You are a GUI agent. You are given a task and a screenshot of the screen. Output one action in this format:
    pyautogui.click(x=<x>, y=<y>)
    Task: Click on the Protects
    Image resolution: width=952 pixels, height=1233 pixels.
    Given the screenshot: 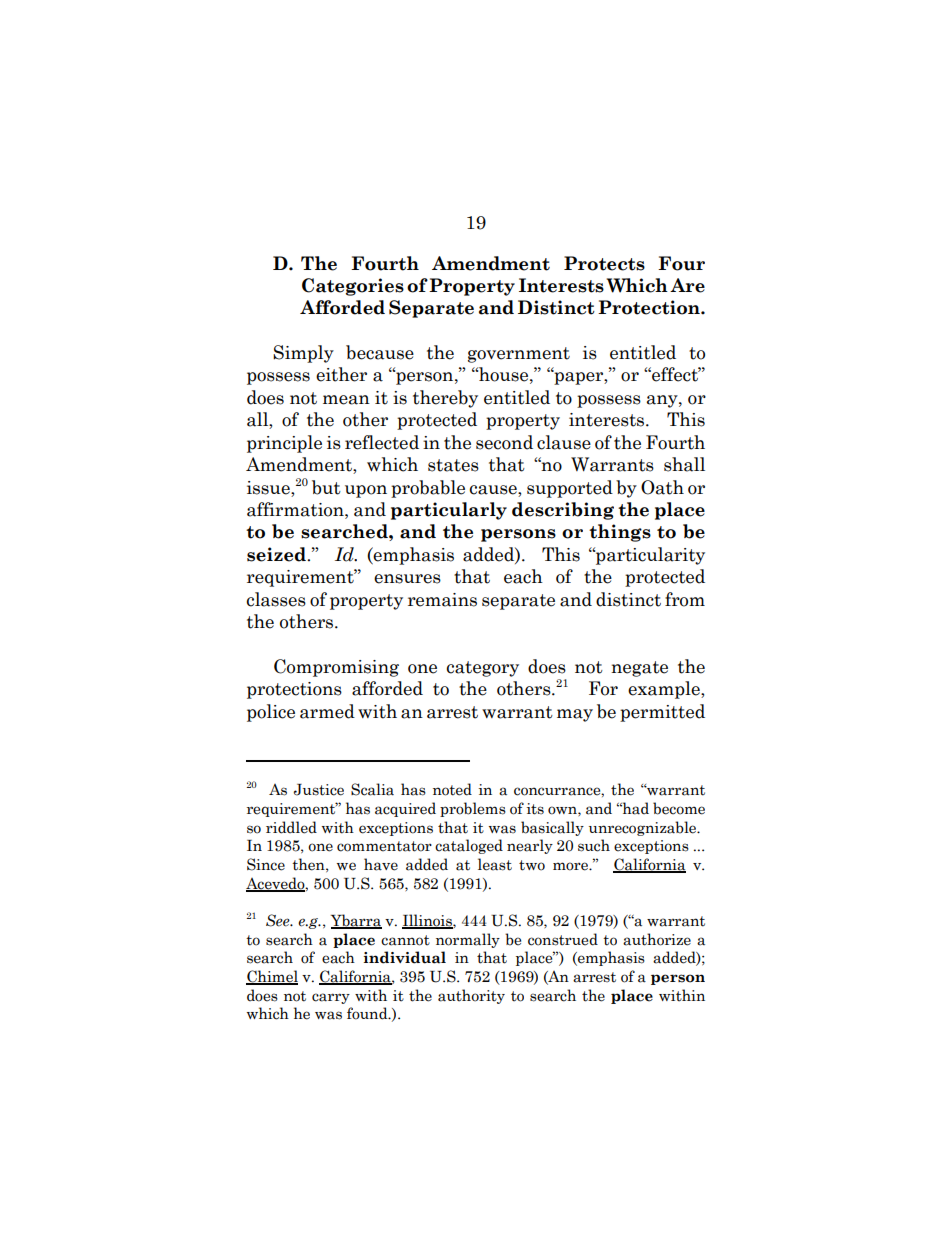 What is the action you would take?
    pyautogui.click(x=604, y=263)
